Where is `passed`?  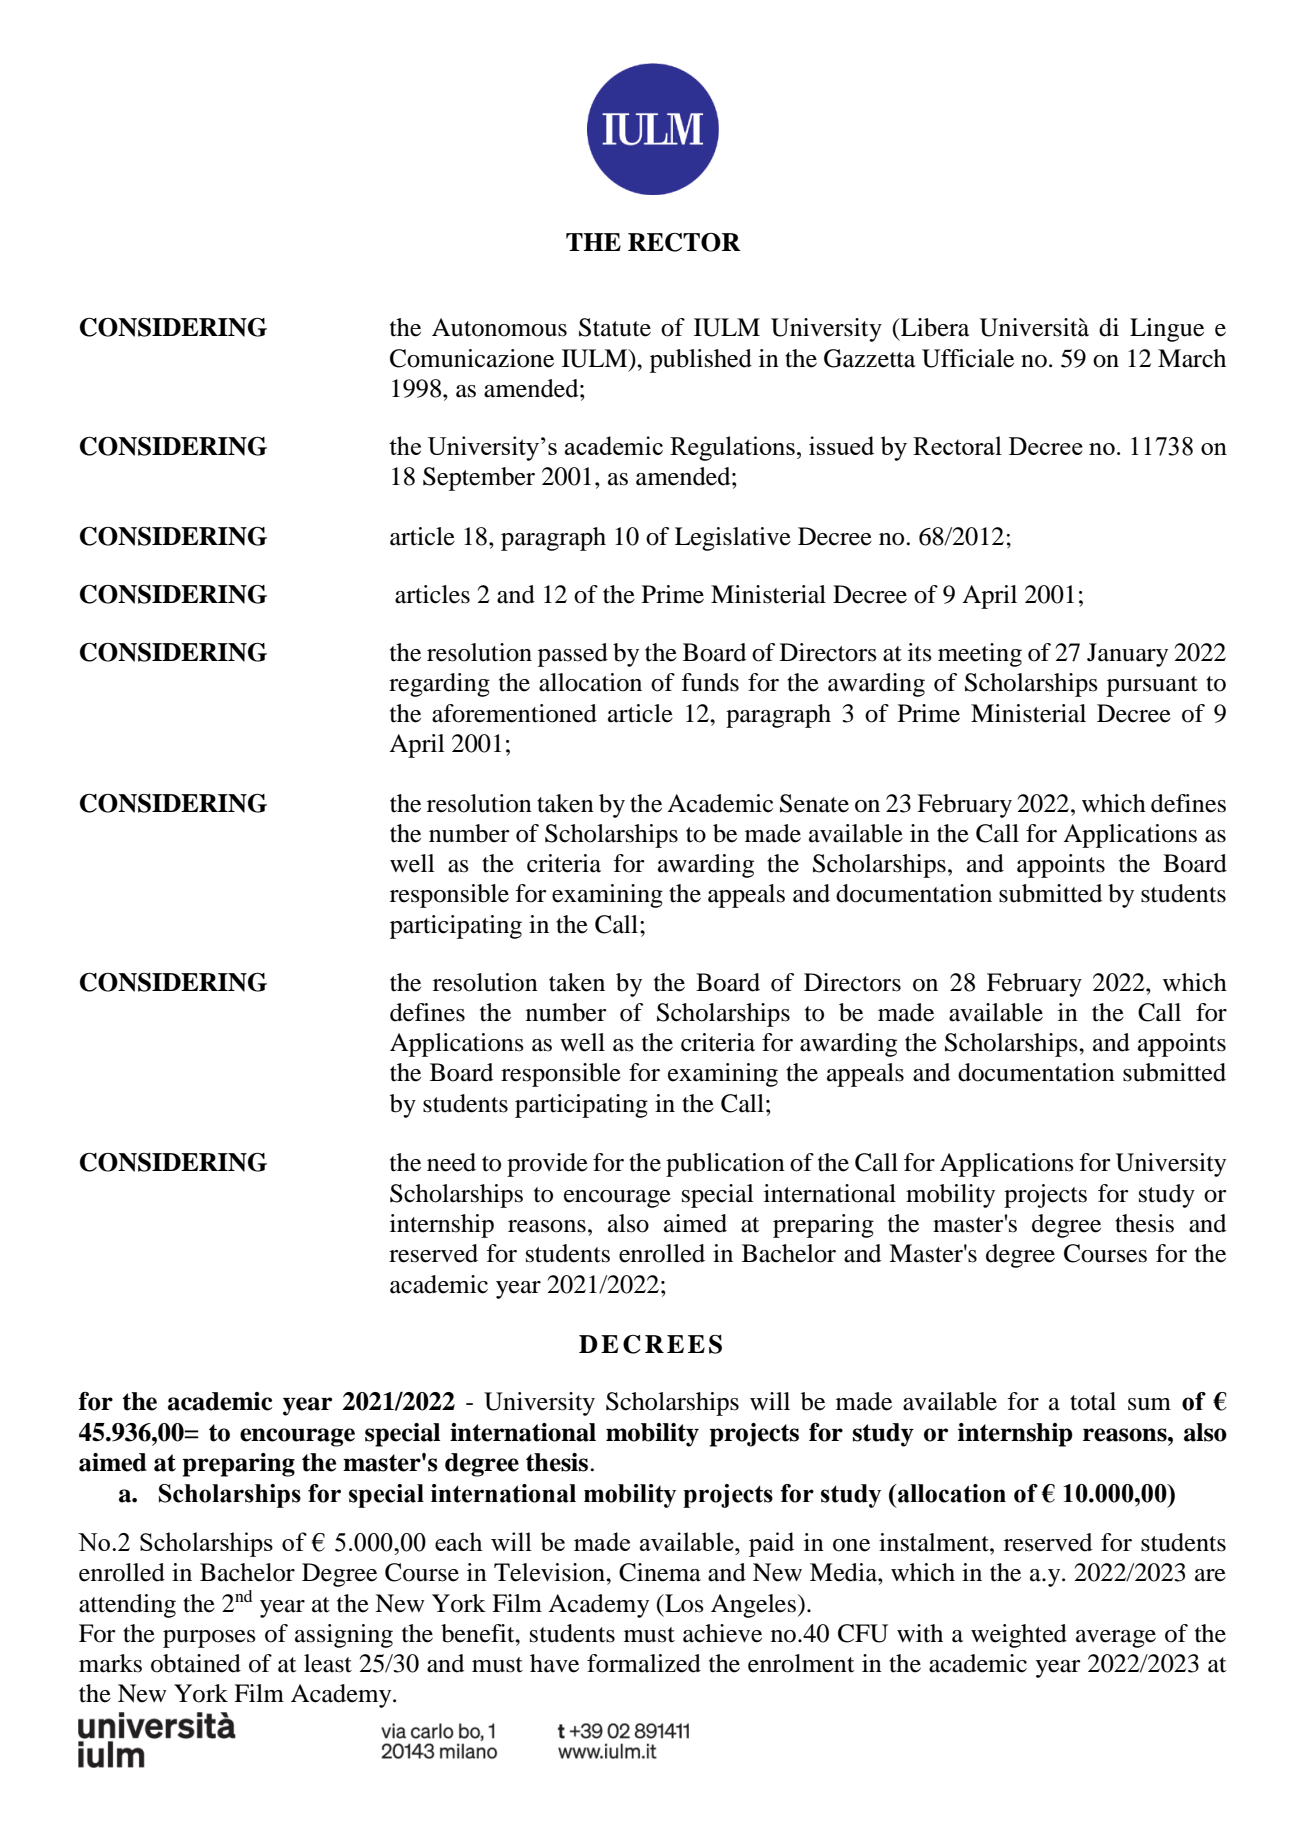 passed is located at coordinates (573, 655).
